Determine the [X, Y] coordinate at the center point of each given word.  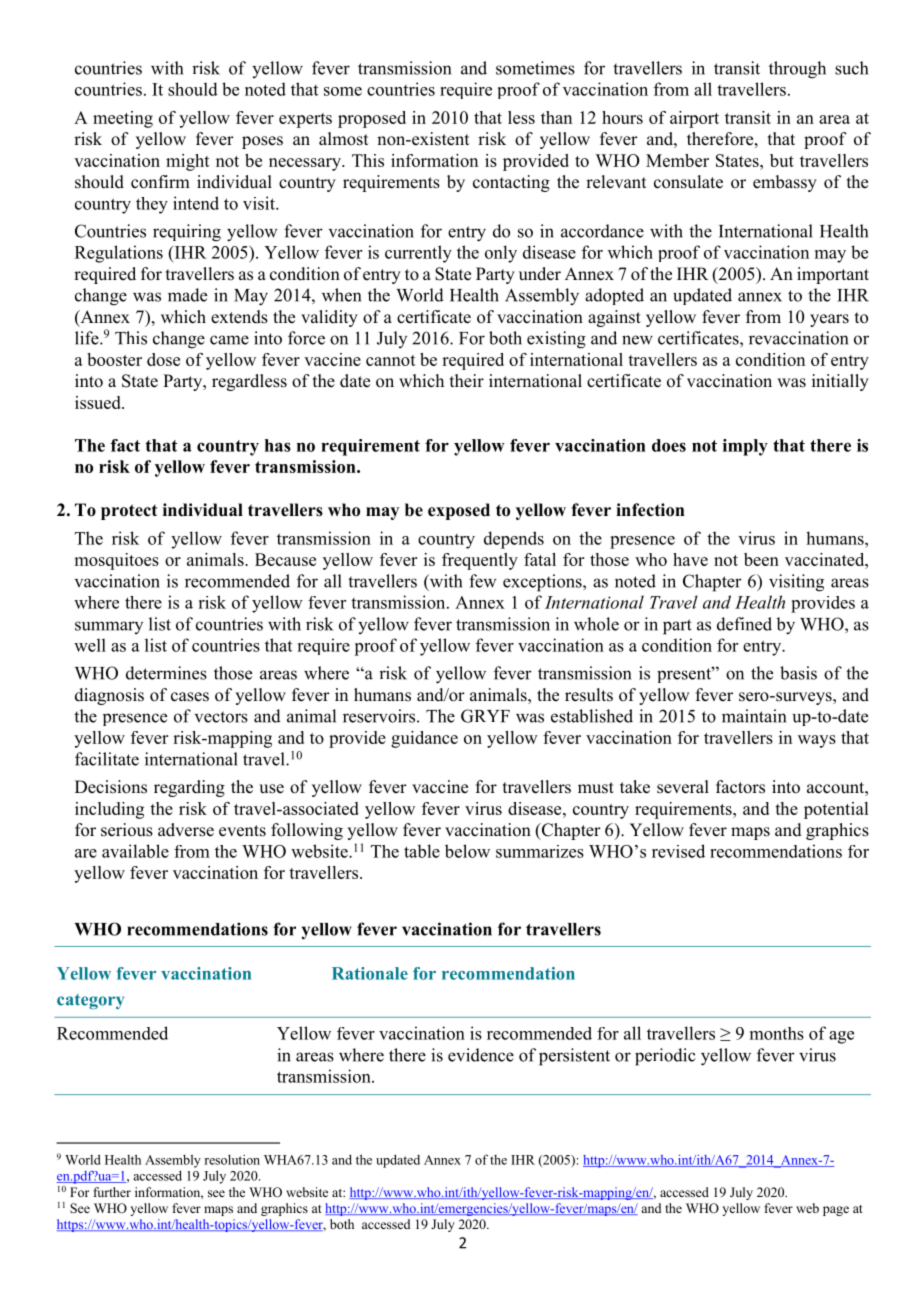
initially [840, 382]
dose [163, 359]
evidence [481, 1055]
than [556, 117]
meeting [123, 119]
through [797, 70]
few [483, 581]
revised [678, 851]
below [467, 851]
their [467, 381]
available [135, 851]
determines [166, 673]
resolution [232, 1159]
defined [744, 624]
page [836, 1211]
